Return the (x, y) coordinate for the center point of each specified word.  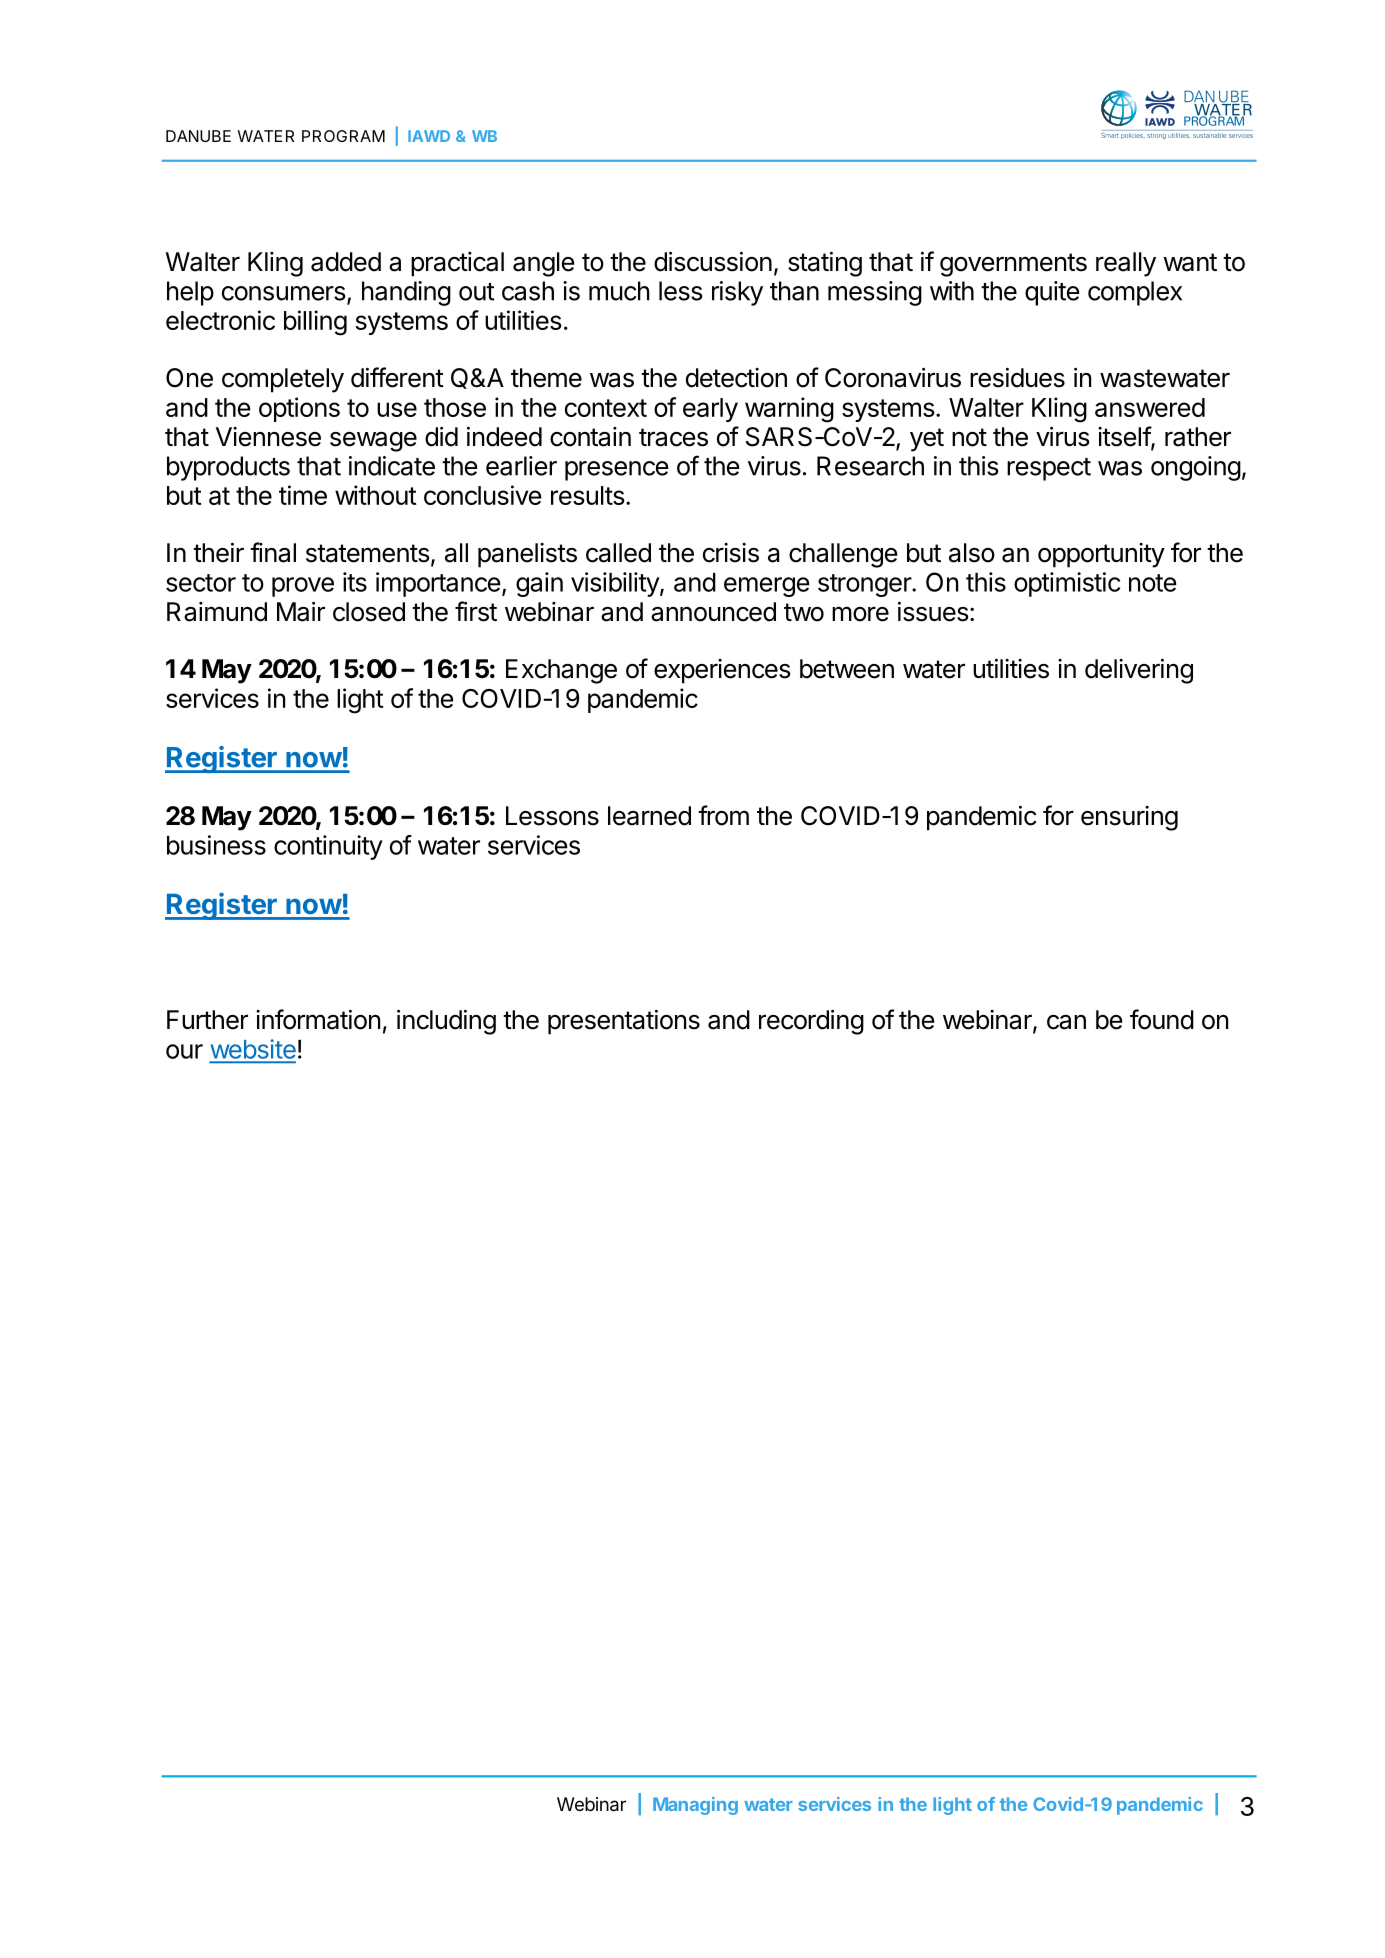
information (318, 1019)
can (1066, 1022)
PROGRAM (343, 136)
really (1126, 264)
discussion (713, 262)
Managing (695, 1806)
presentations (624, 1022)
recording (811, 1022)
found (1162, 1019)
